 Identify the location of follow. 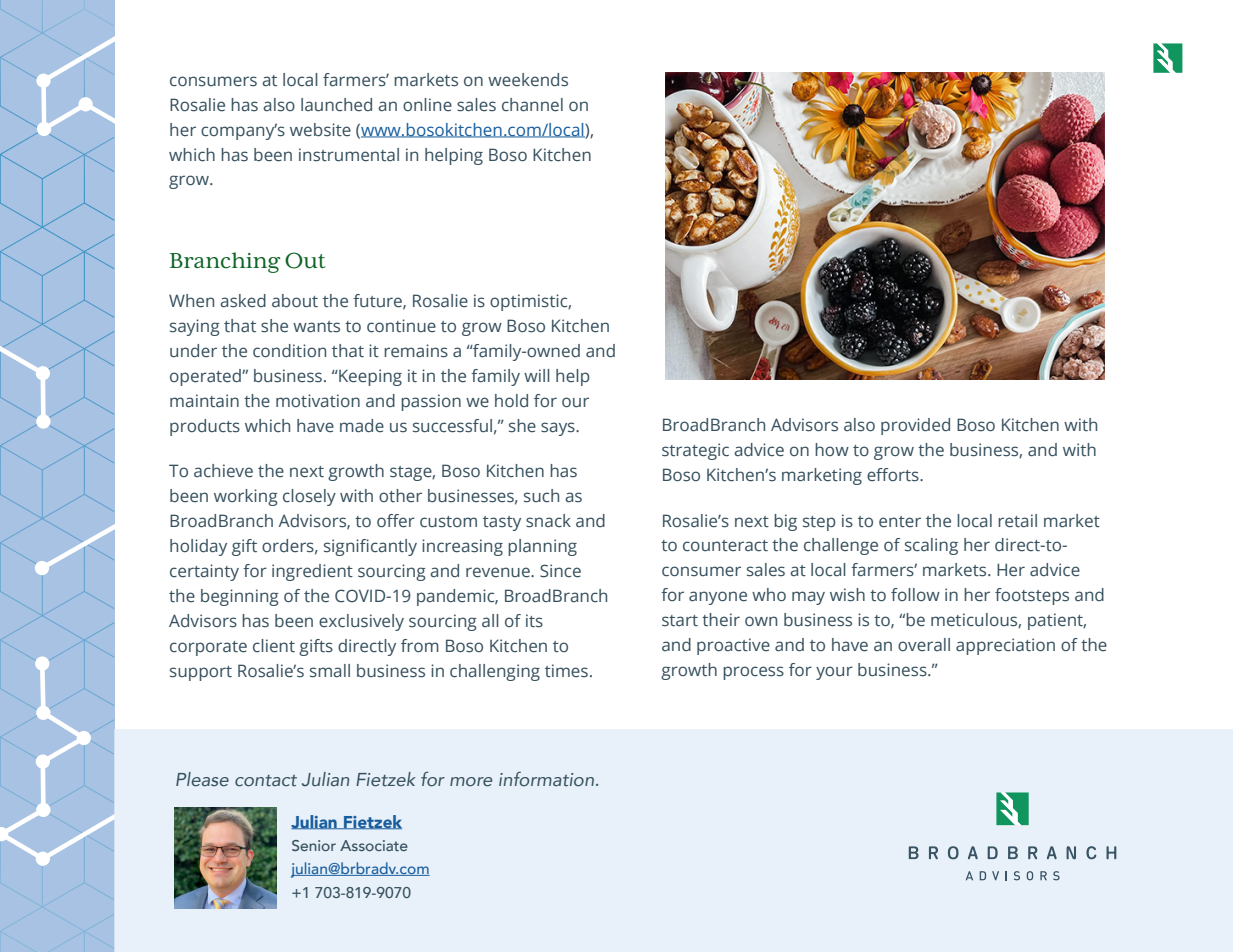
(915, 594).
